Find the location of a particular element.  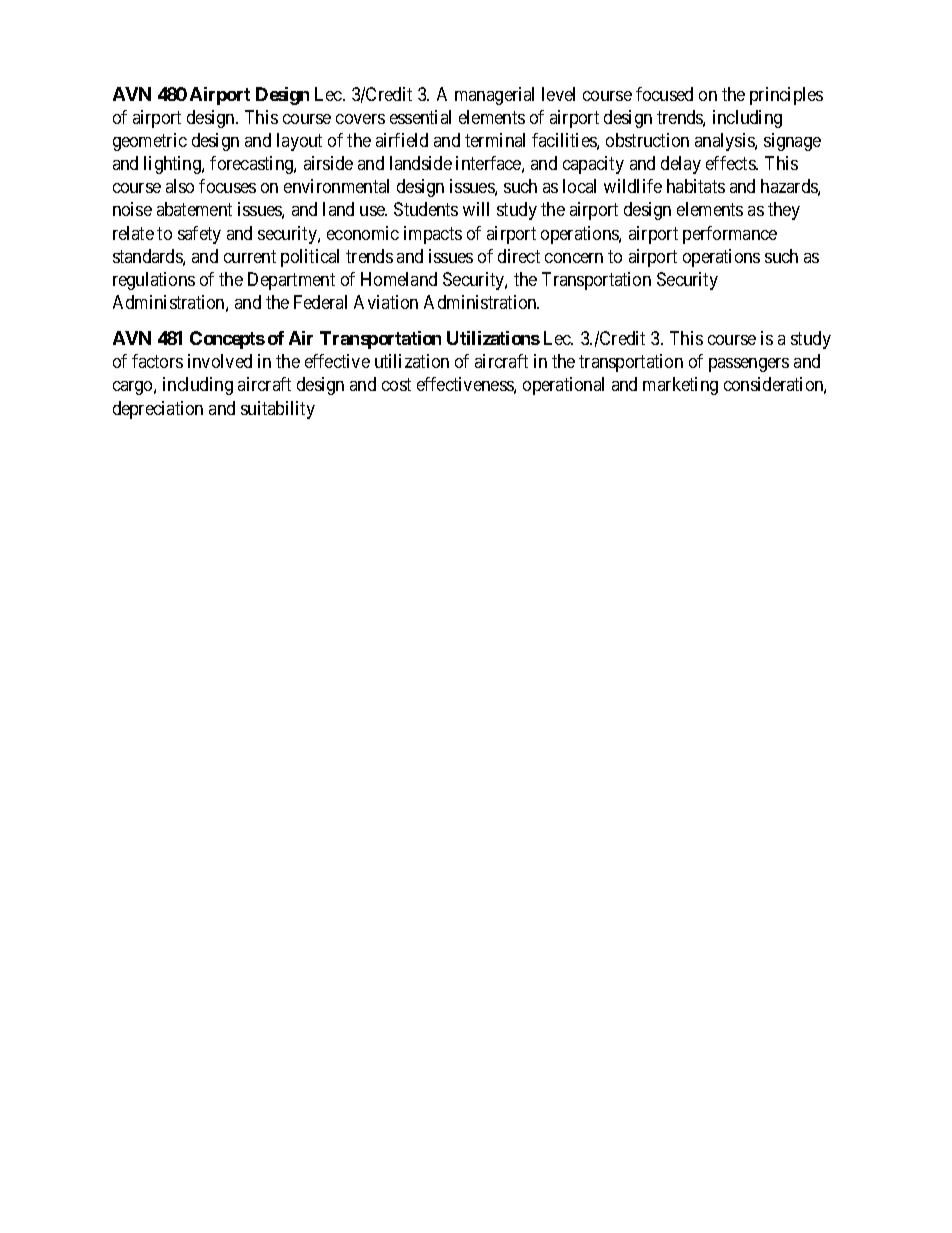

marketing is located at coordinates (680, 386).
